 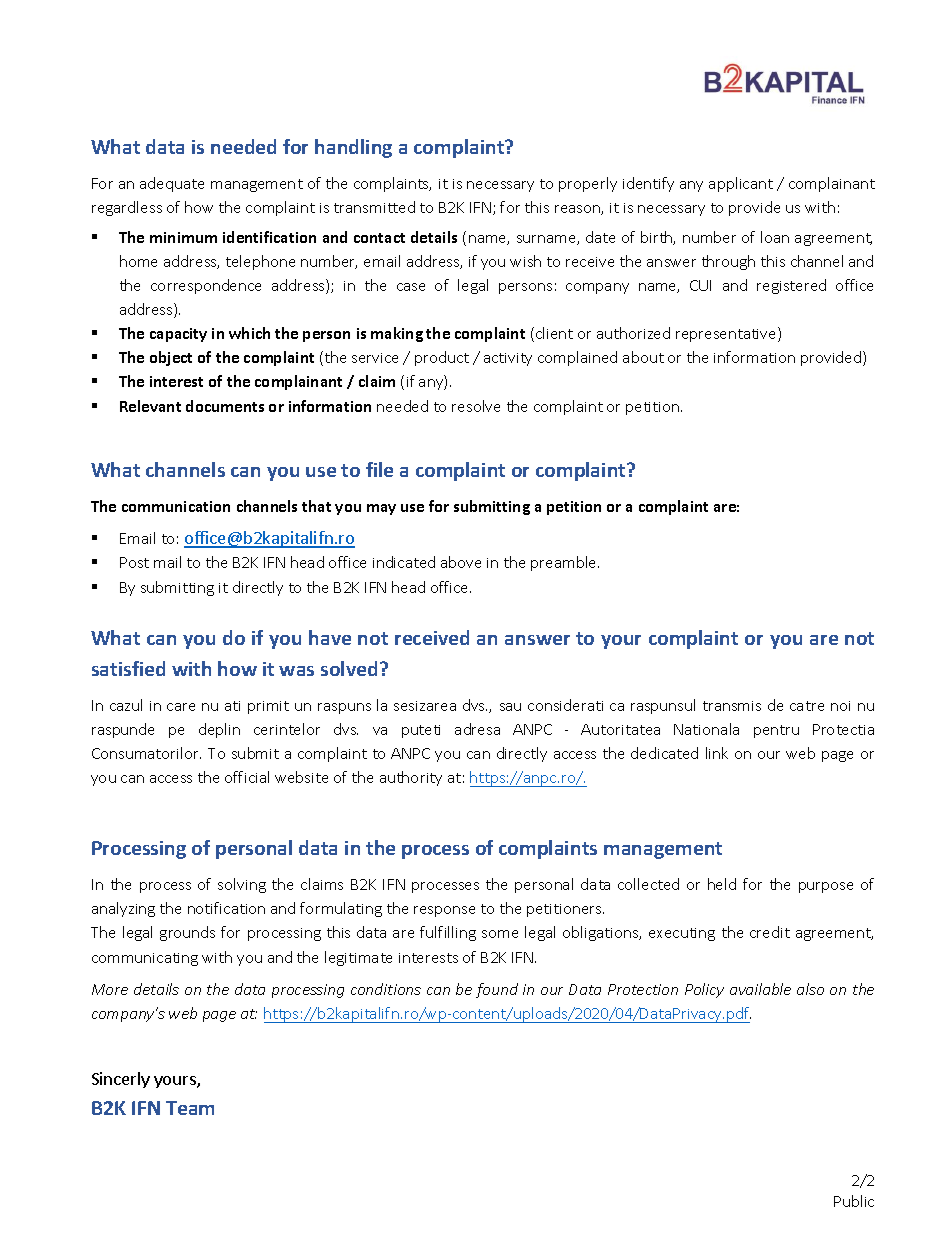 What do you see at coordinates (171, 358) in the page?
I see `object` at bounding box center [171, 358].
